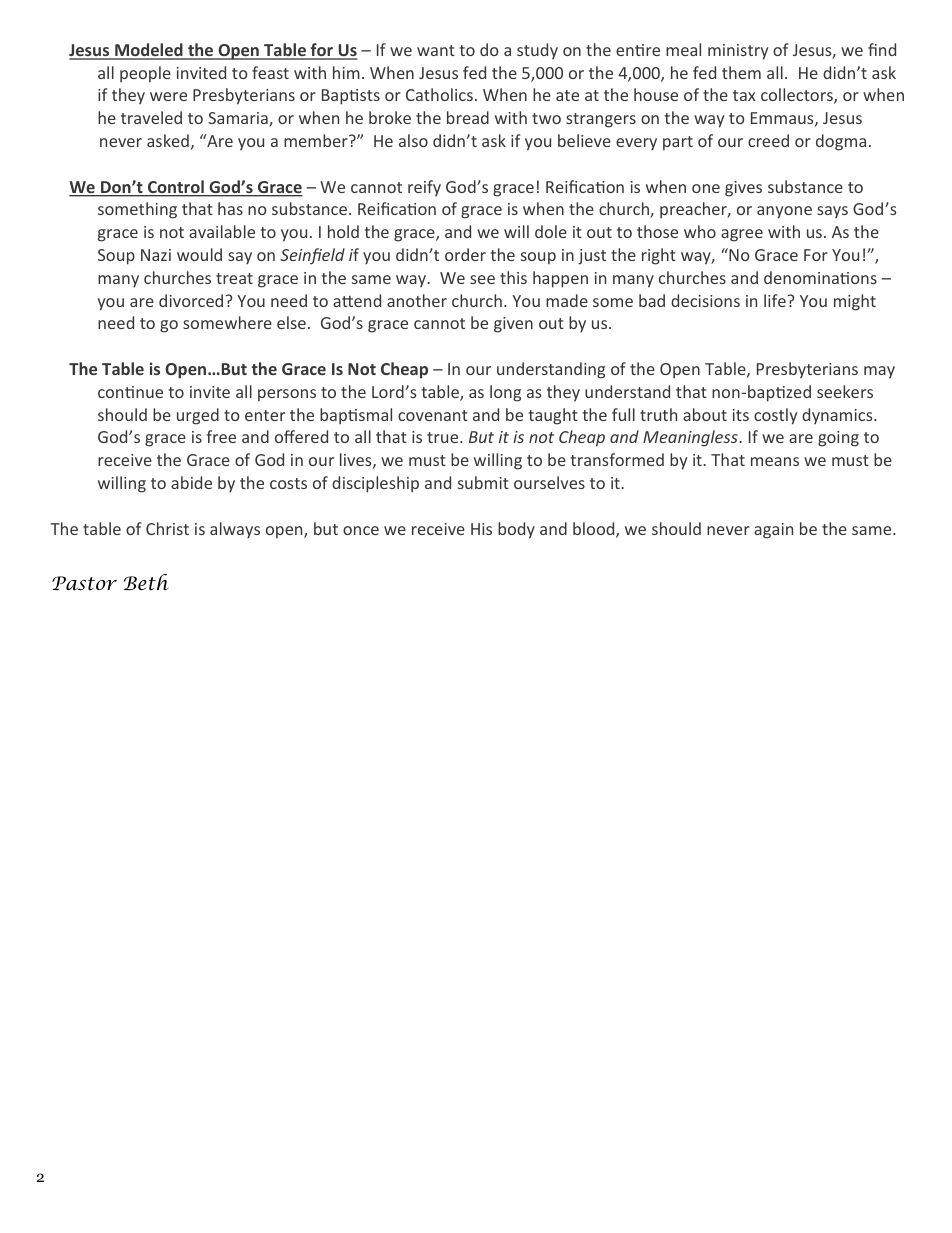  Describe the element at coordinates (741, 72) in the image. I see `them` at that location.
